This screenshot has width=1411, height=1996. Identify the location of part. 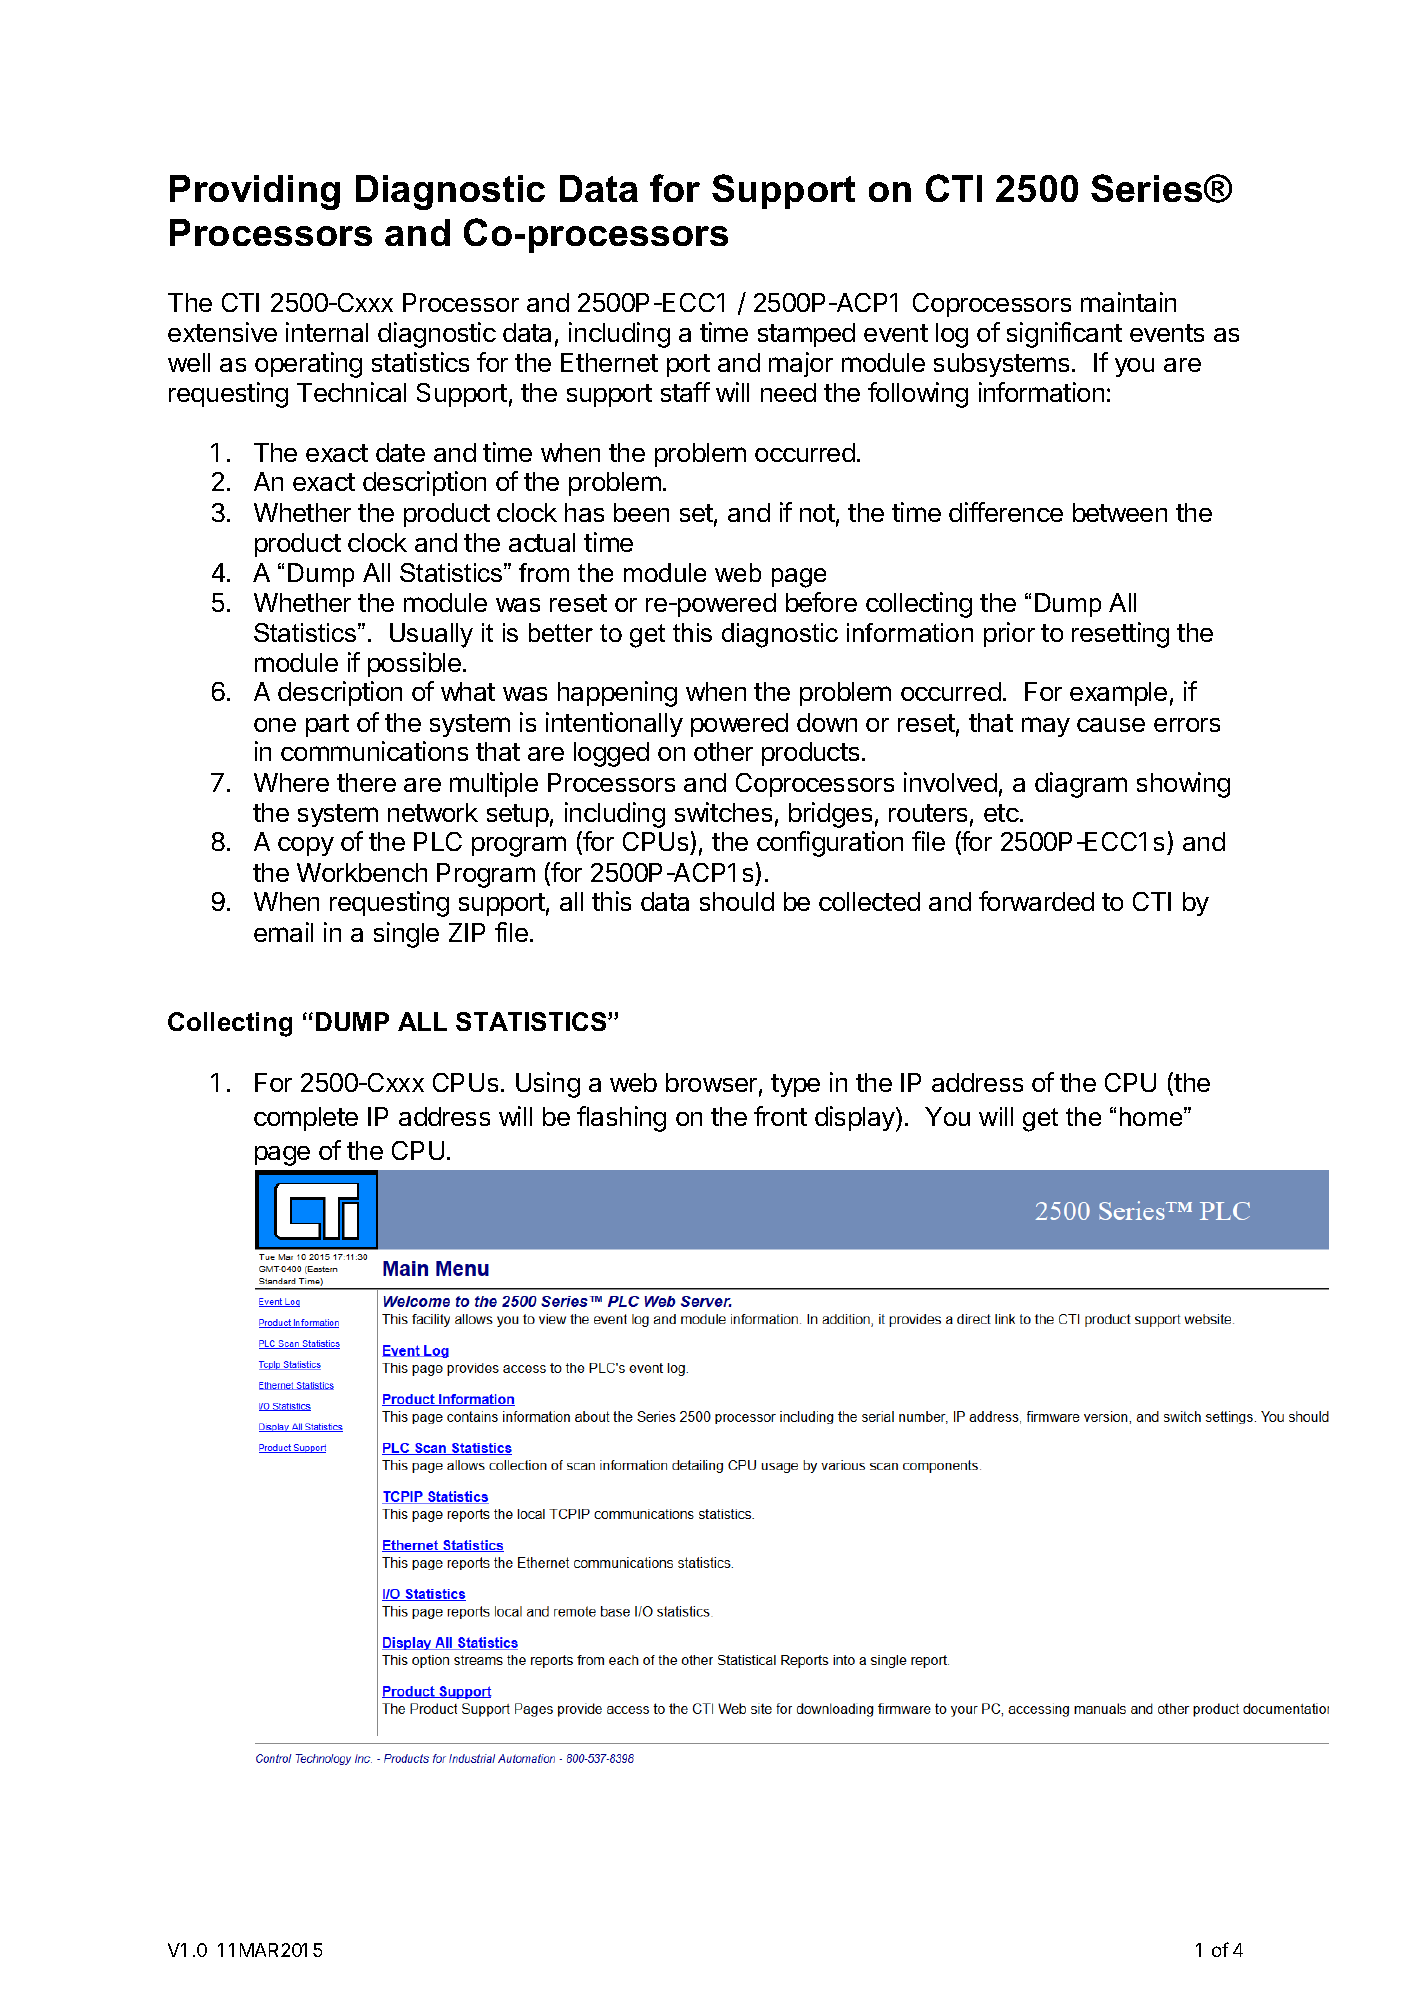
(327, 725).
